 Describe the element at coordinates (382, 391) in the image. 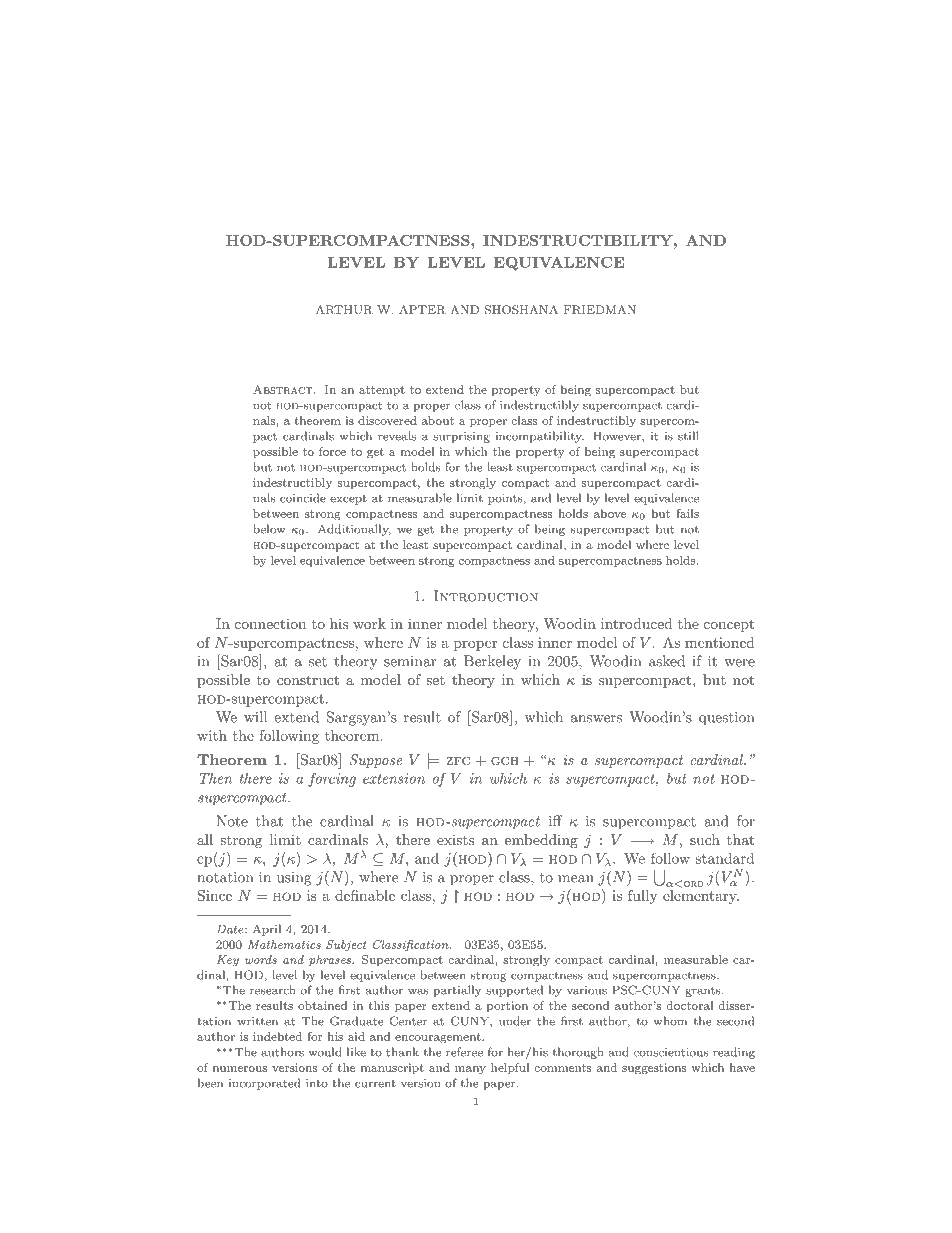

I see `attempt` at that location.
